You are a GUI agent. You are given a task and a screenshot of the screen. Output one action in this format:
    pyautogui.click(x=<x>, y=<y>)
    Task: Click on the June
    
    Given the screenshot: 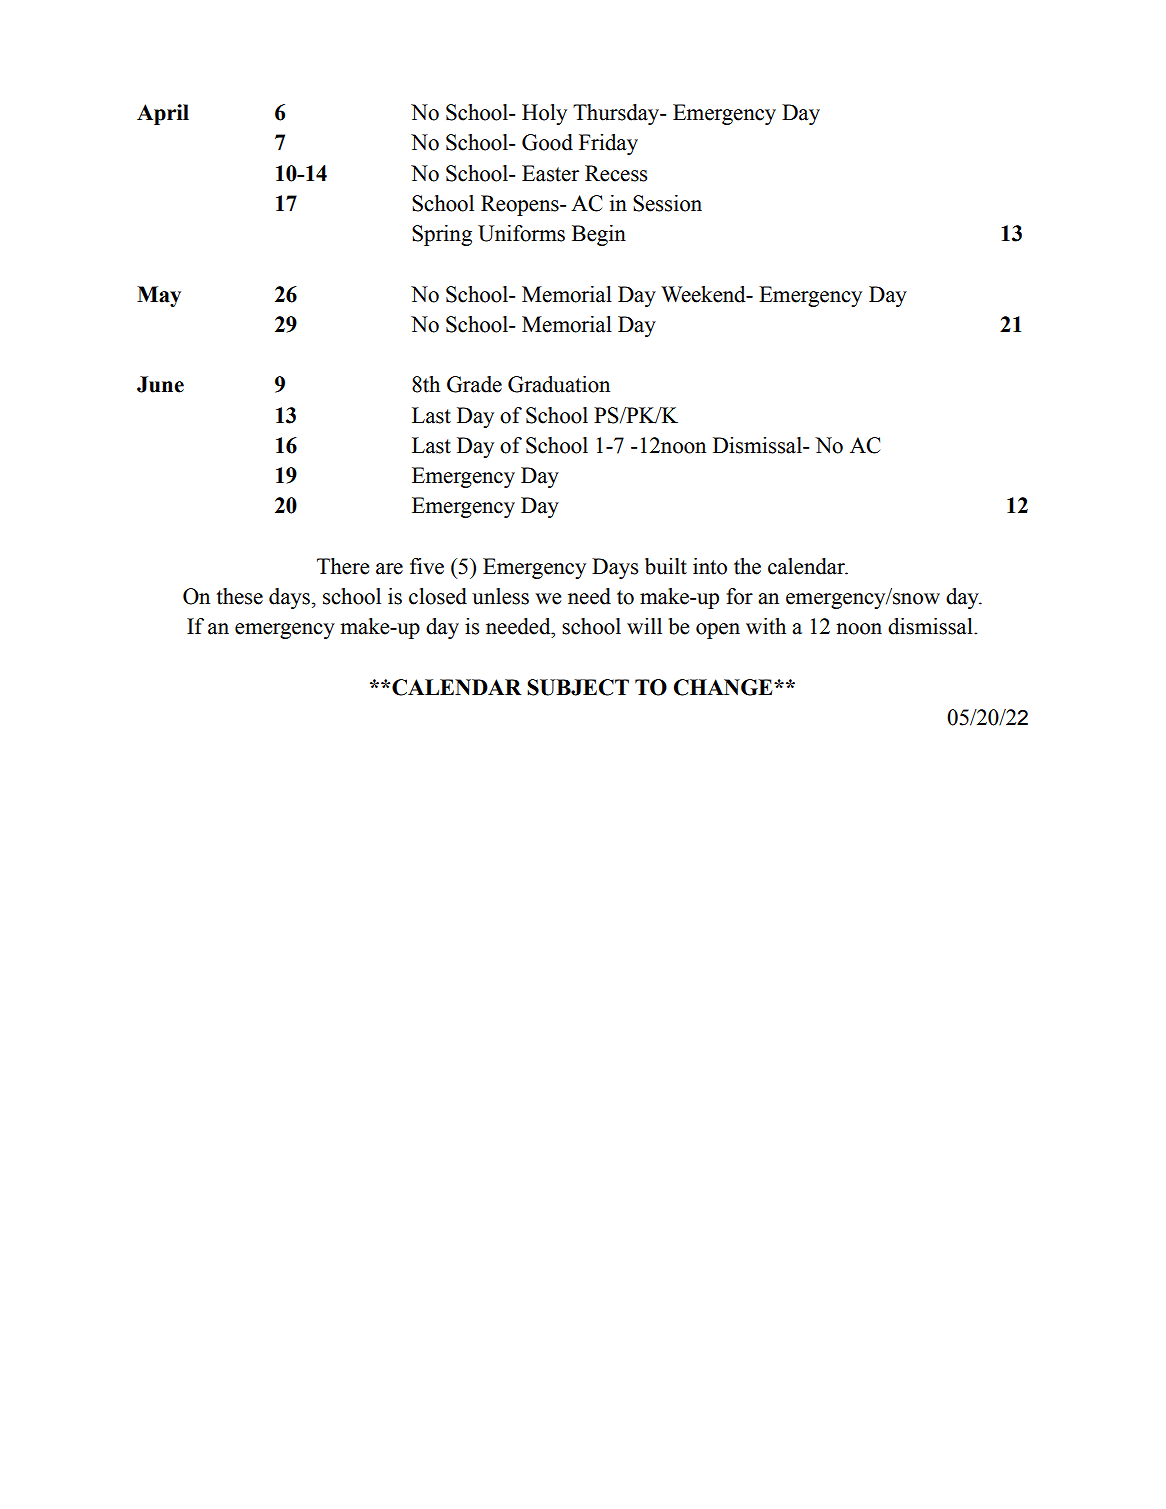 What is the action you would take?
    pyautogui.click(x=160, y=384)
